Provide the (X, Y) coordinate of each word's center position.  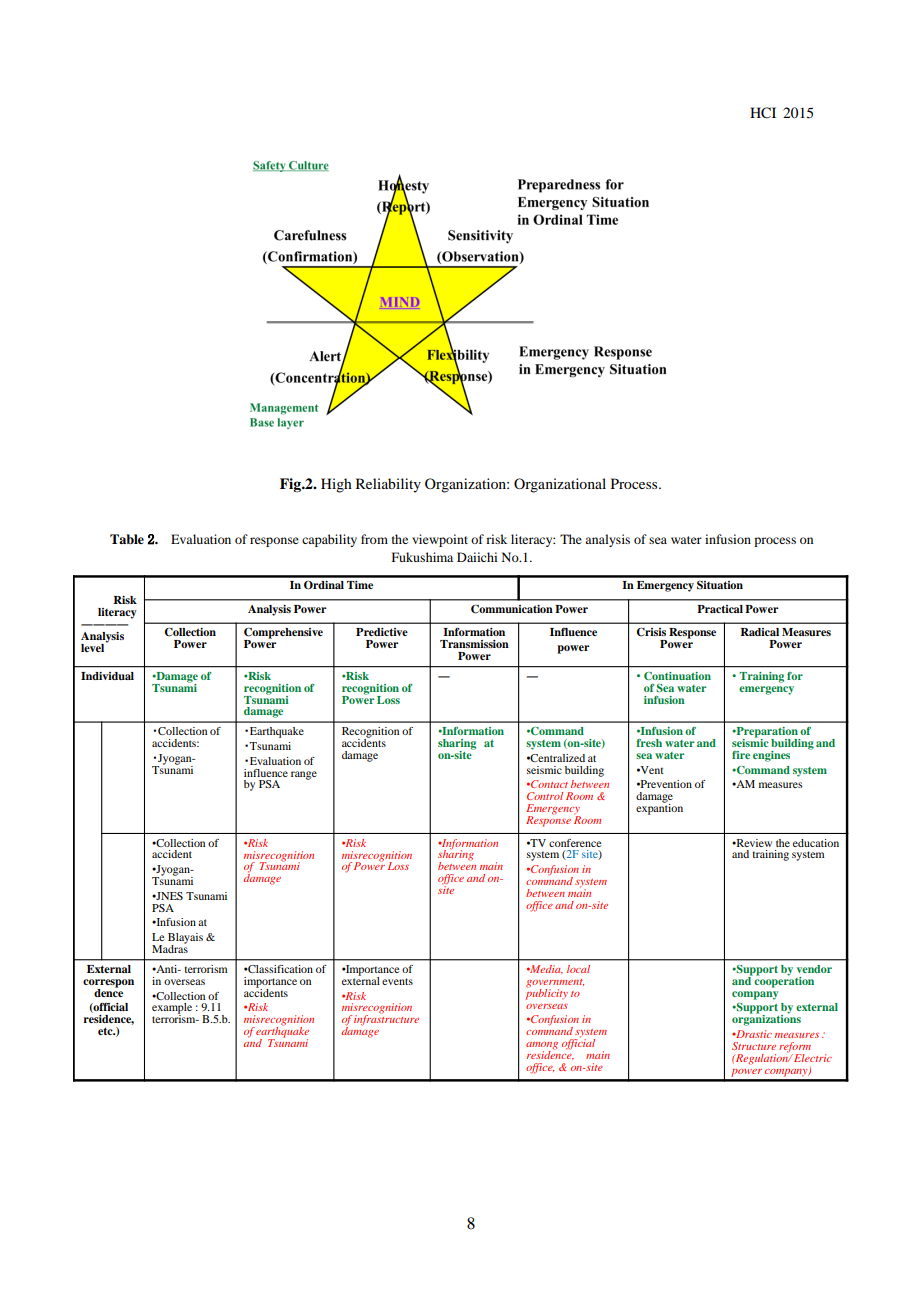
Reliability (388, 485)
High (336, 485)
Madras (170, 948)
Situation (720, 585)
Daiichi (477, 557)
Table (127, 539)
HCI (763, 113)
